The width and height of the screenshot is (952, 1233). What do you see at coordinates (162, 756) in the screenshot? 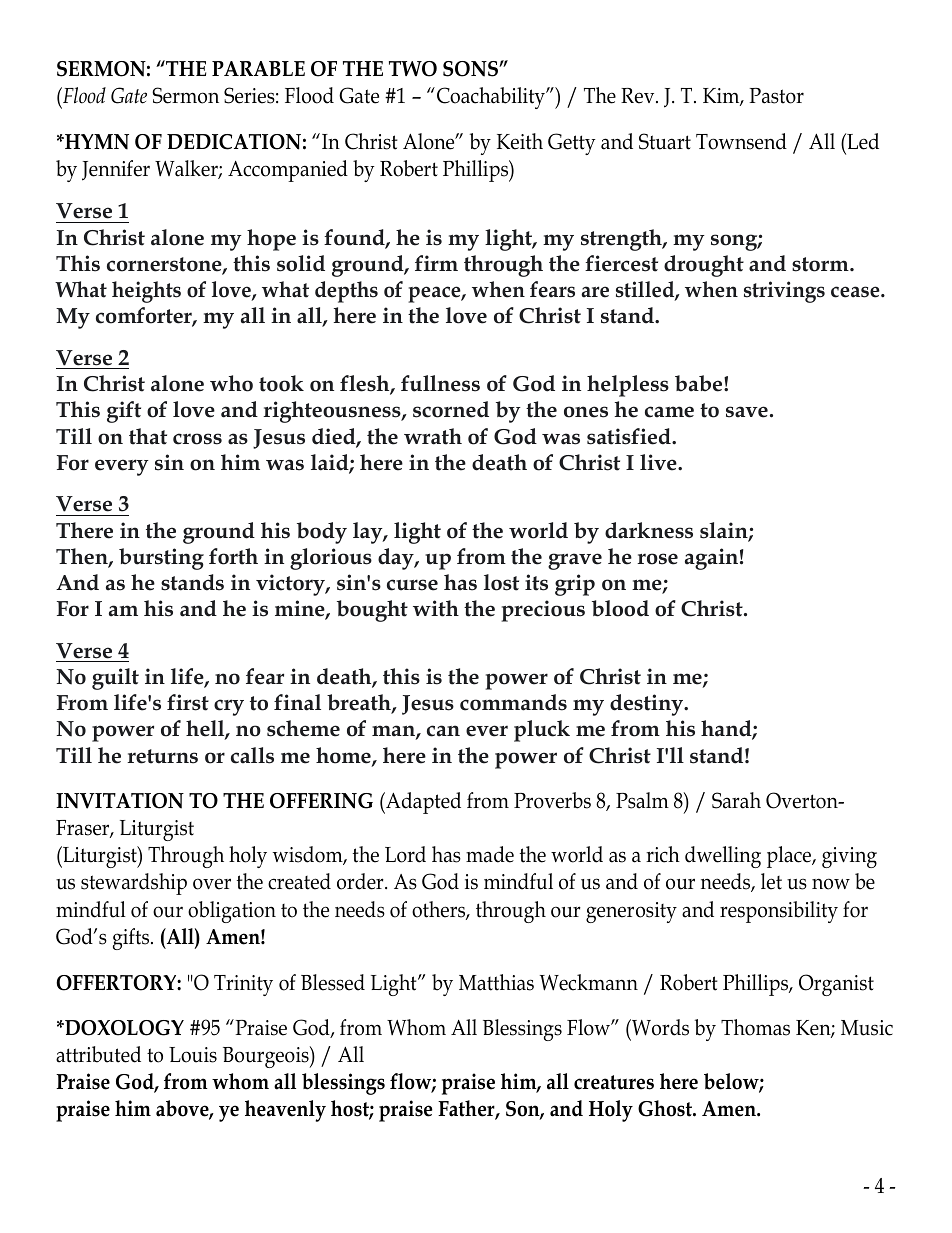
I see `returns` at bounding box center [162, 756].
